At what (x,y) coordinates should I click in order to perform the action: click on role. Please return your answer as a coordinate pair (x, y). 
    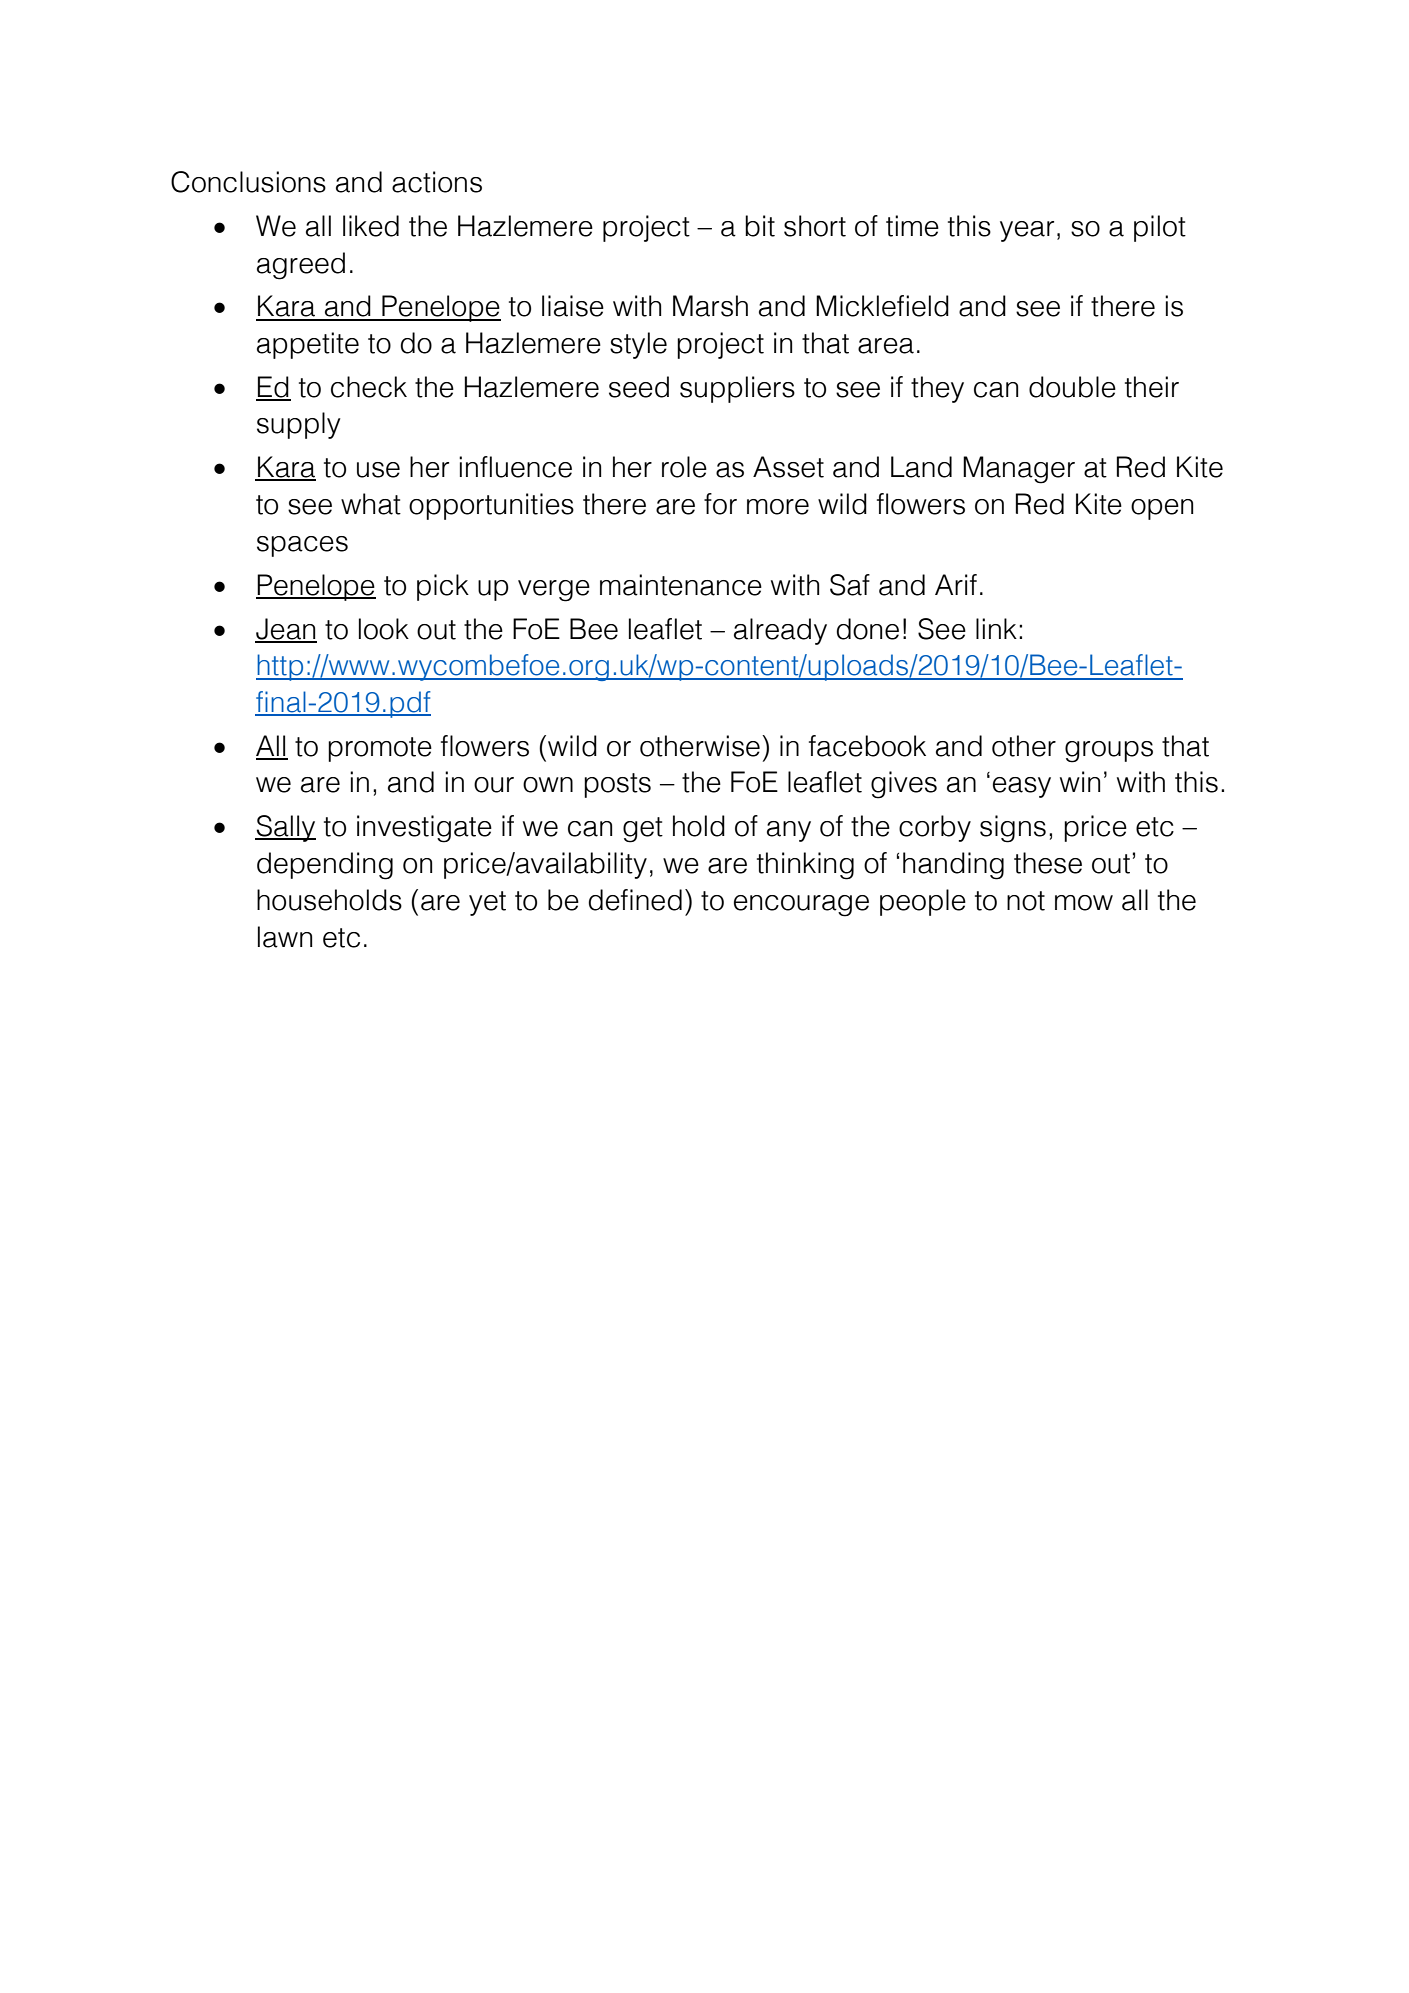
    Looking at the image, I should click on (684, 467).
